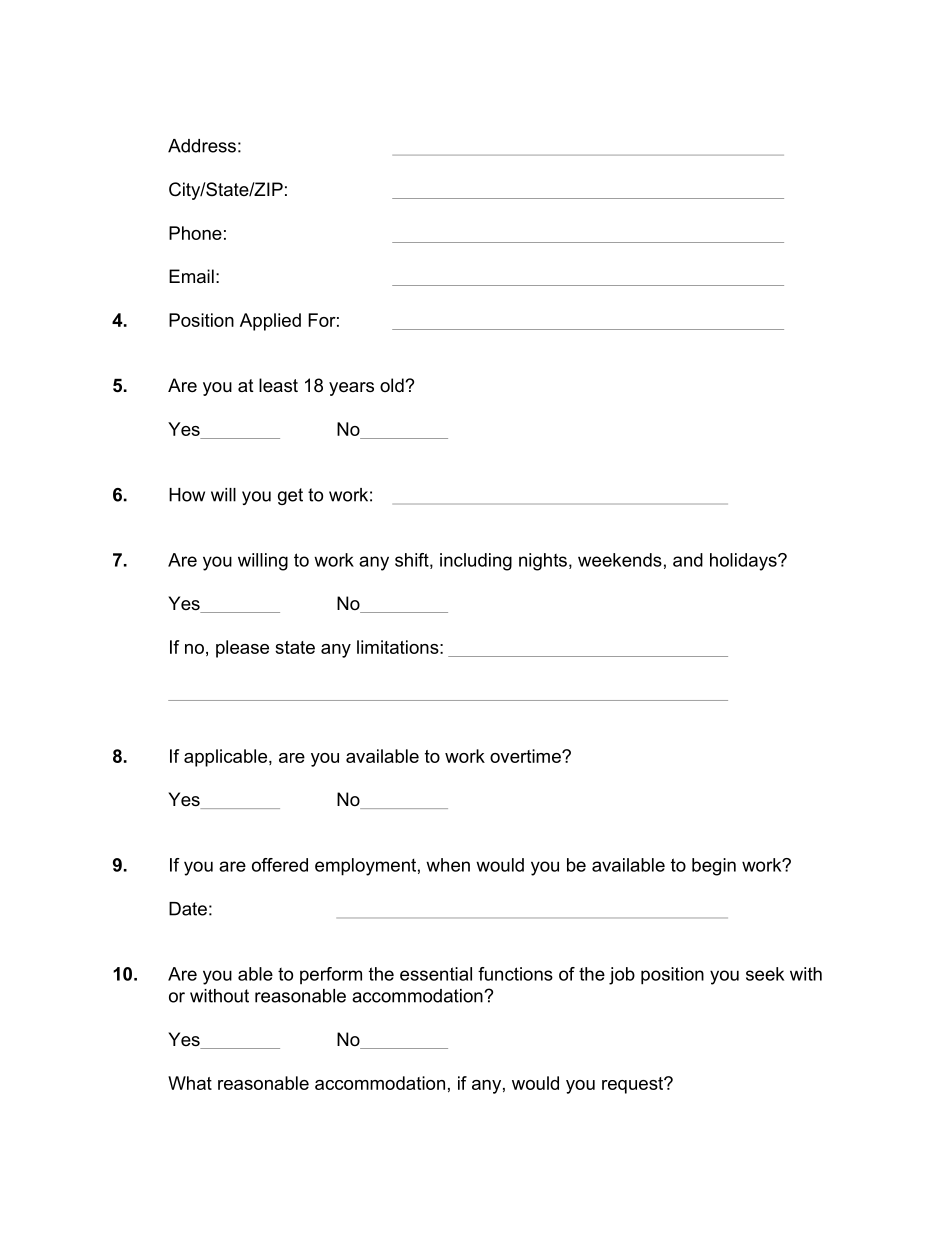 The image size is (952, 1233). What do you see at coordinates (393, 385) in the image?
I see `old` at bounding box center [393, 385].
